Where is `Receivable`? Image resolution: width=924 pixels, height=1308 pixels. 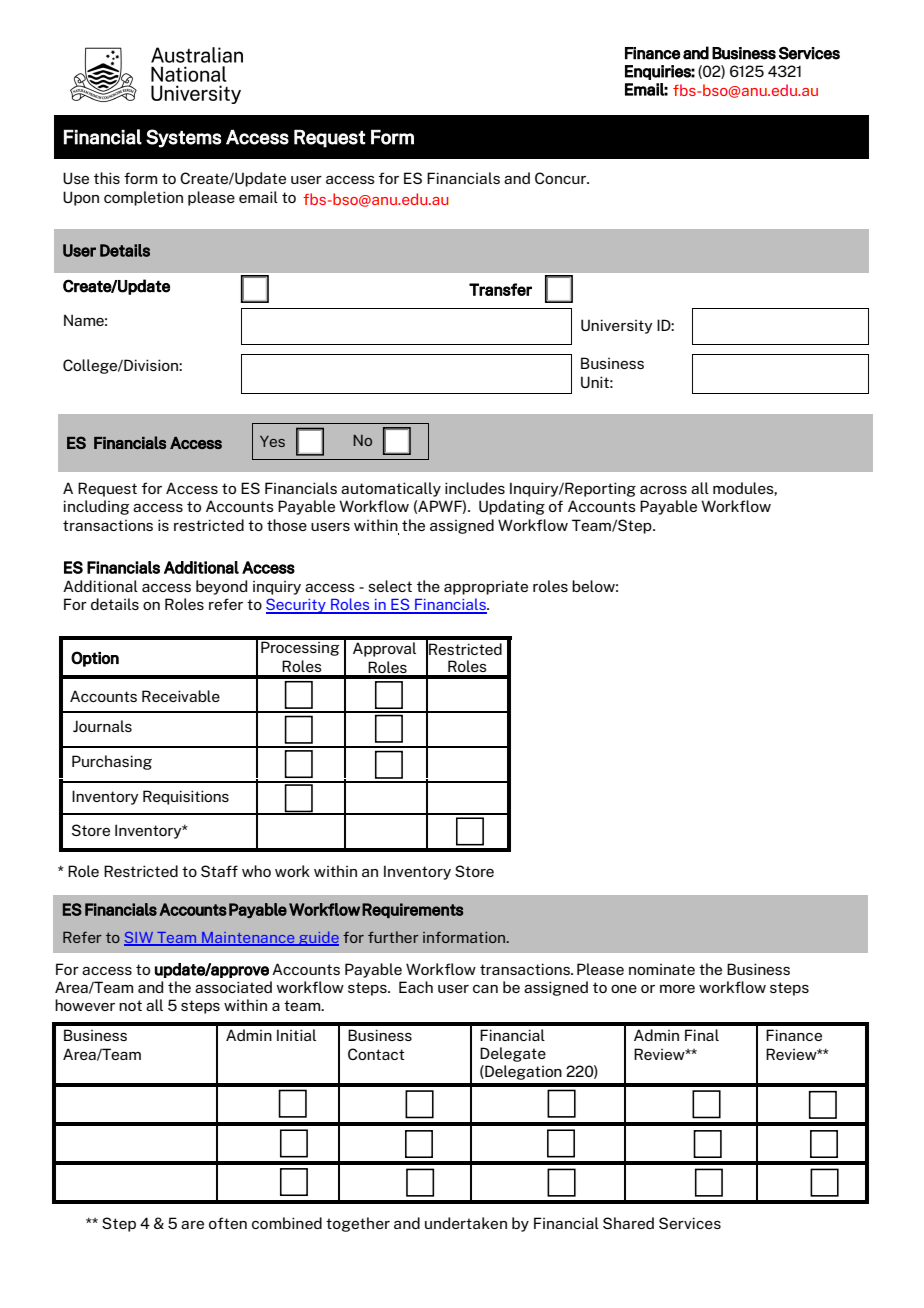
Receivable is located at coordinates (181, 696).
